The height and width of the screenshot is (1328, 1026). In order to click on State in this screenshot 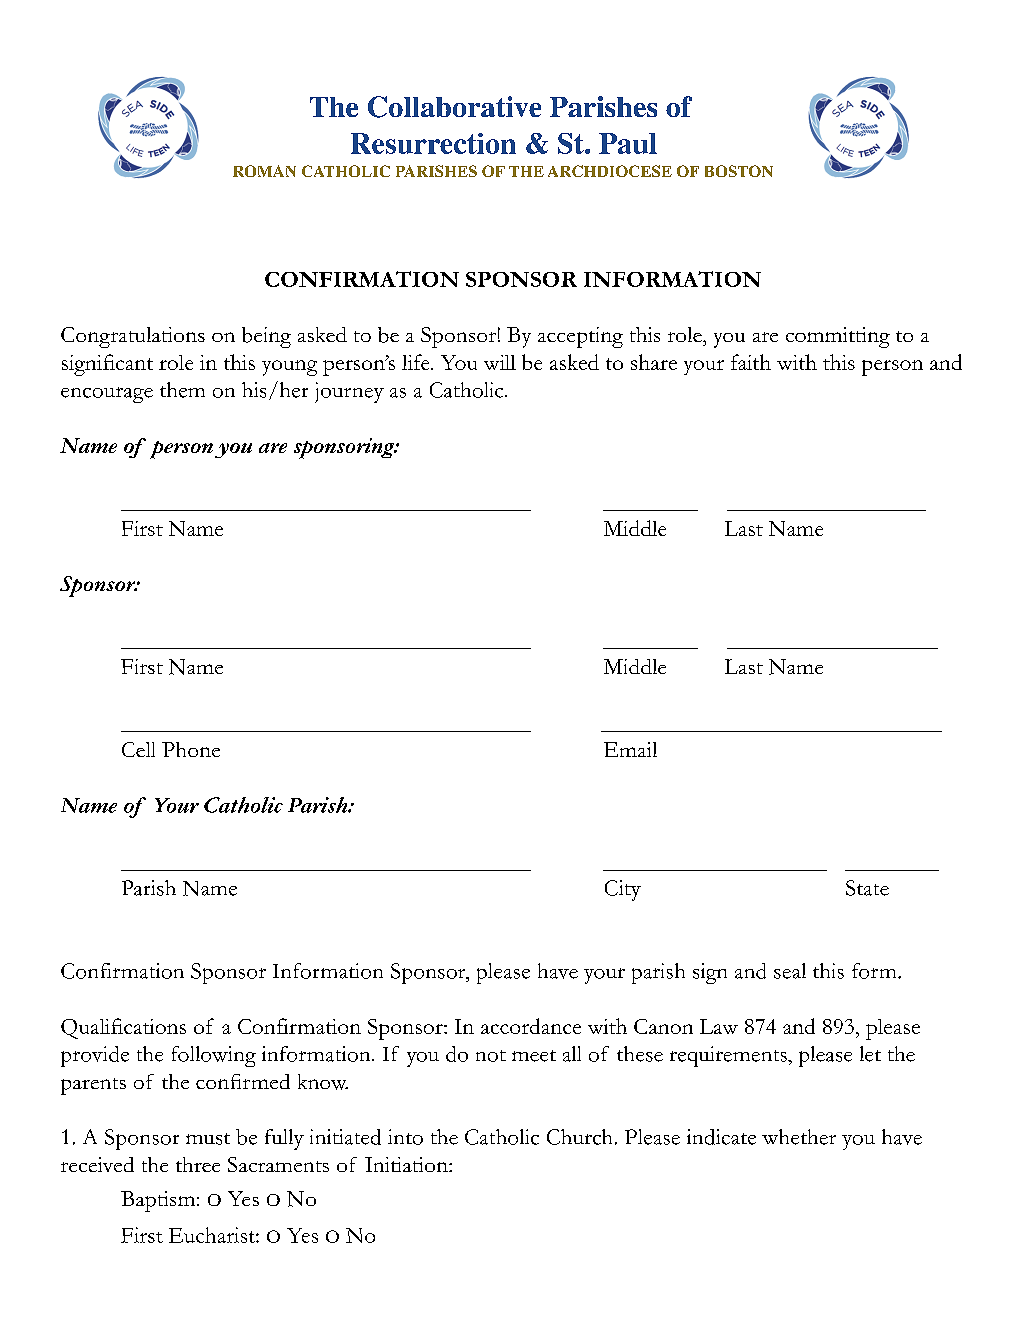, I will do `click(867, 888)`.
